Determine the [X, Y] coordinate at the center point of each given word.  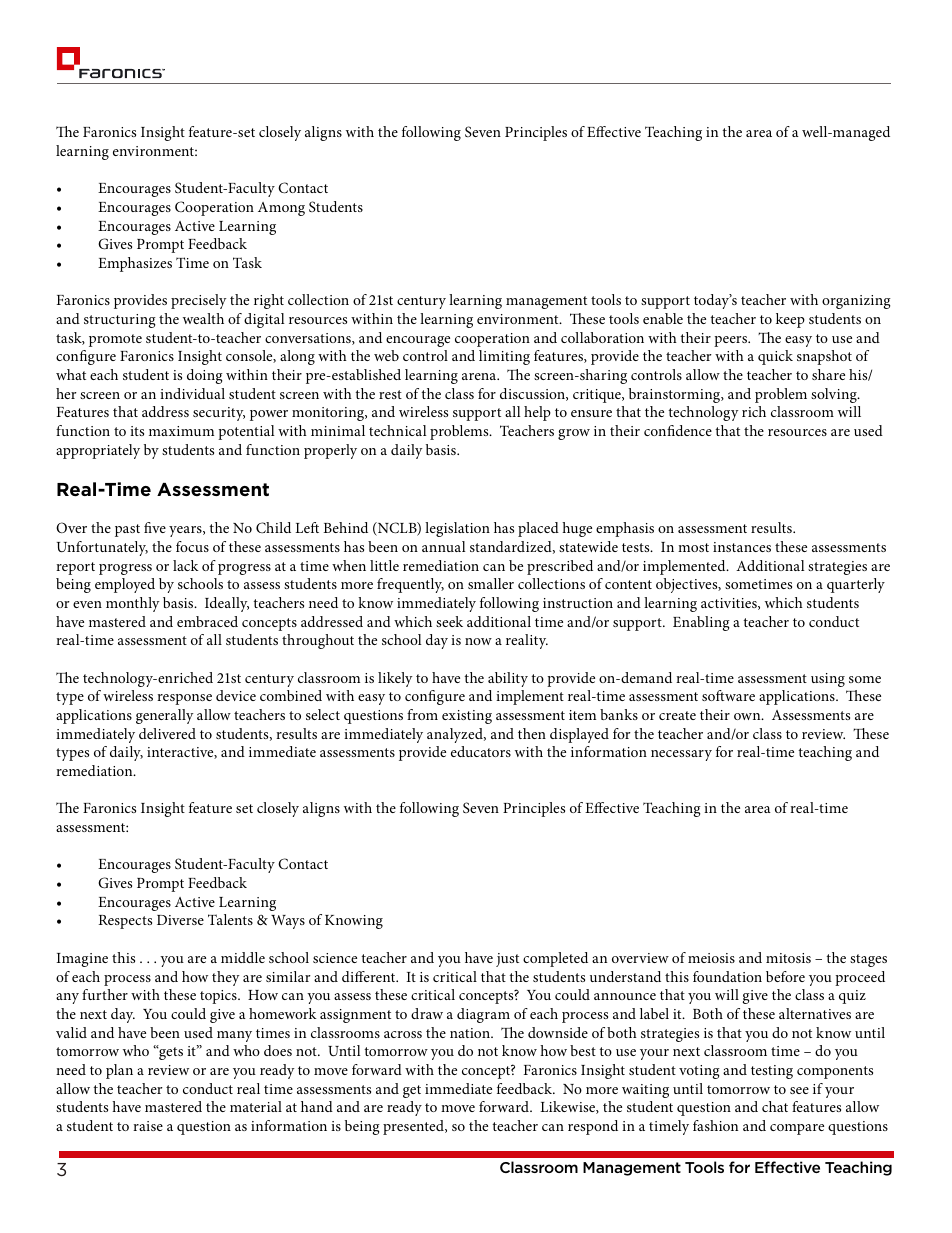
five [155, 527]
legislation [457, 529]
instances [742, 547]
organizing [856, 302]
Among [281, 209]
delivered [167, 733]
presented [414, 1127]
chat [775, 1106]
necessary [681, 755]
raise [148, 1126]
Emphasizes [135, 264]
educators [481, 751]
